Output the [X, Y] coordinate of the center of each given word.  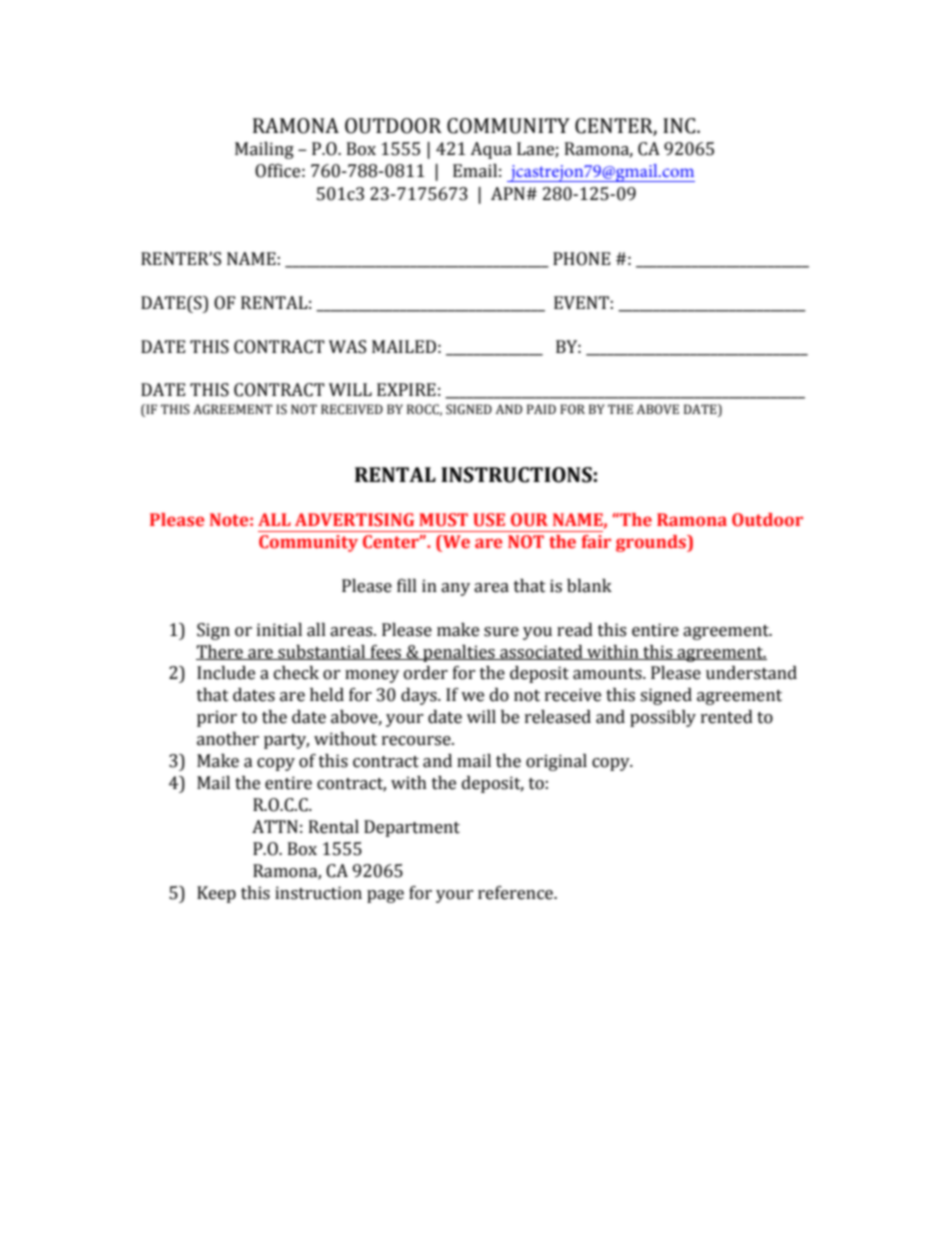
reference [516, 893]
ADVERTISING [354, 520]
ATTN [275, 826]
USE [489, 520]
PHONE [581, 259]
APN [508, 193]
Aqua [491, 150]
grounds [652, 543]
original [556, 762]
